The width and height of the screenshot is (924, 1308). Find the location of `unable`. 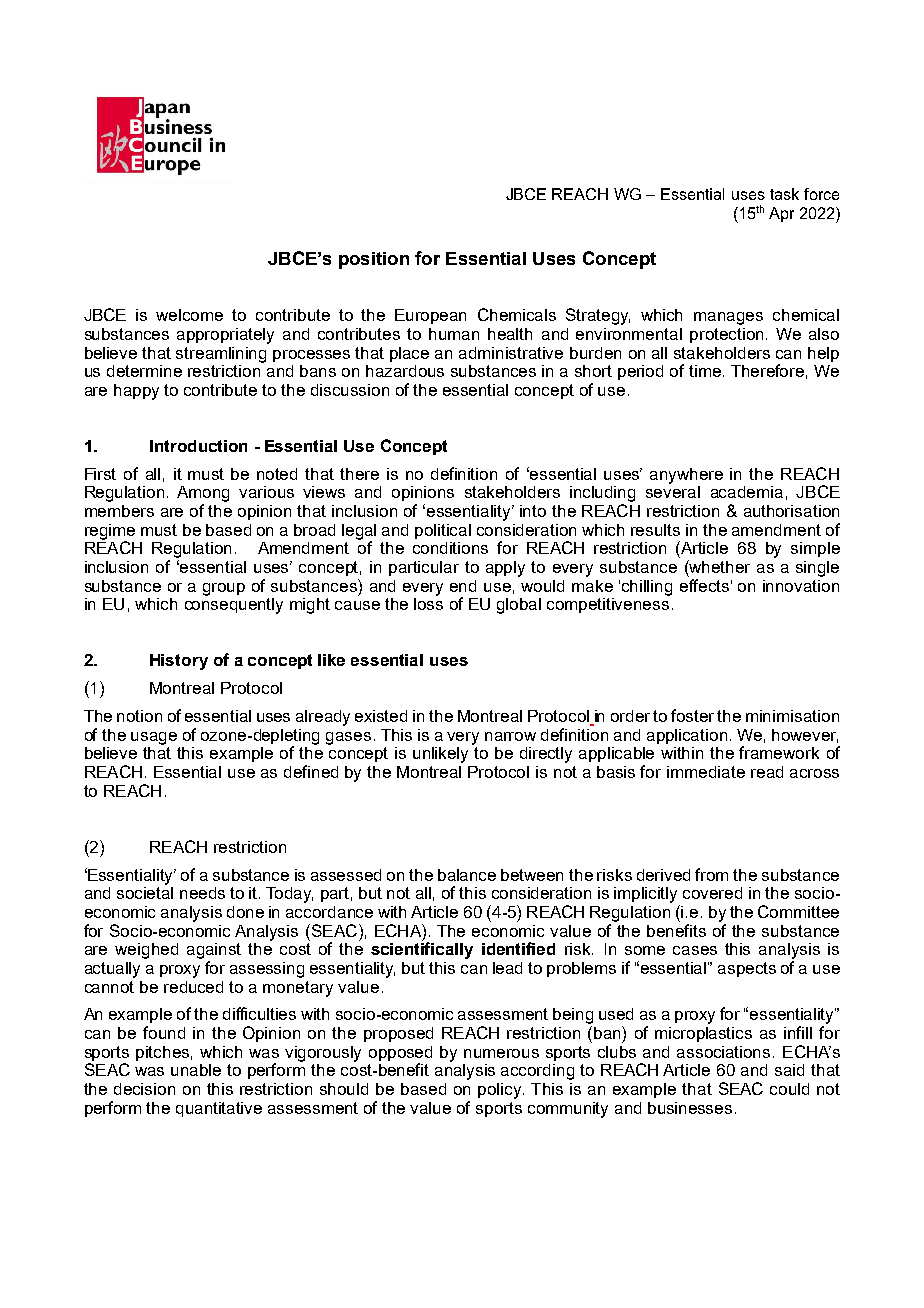

unable is located at coordinates (196, 1070).
